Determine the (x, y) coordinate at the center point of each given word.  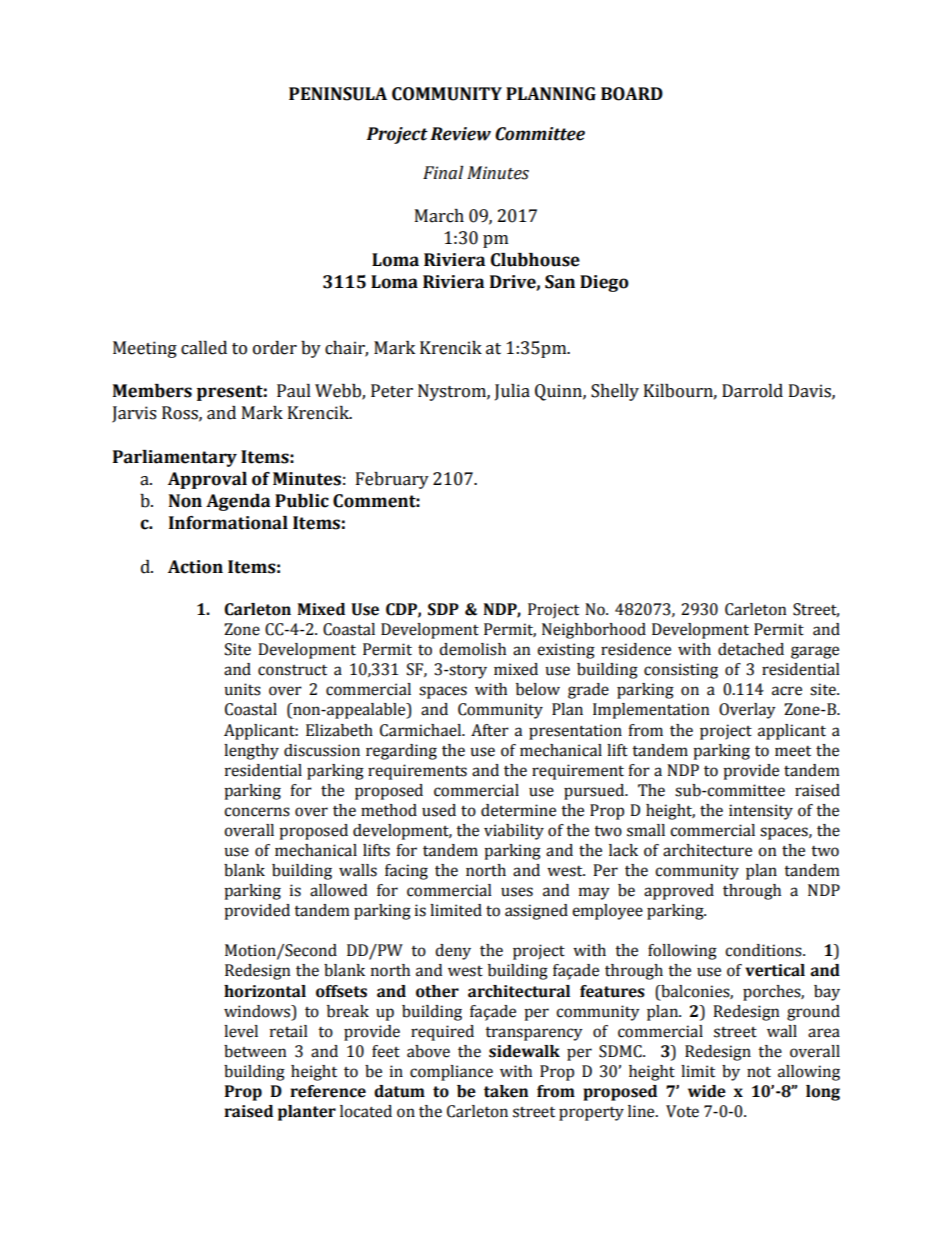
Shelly (615, 392)
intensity (761, 812)
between (255, 1051)
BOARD (632, 94)
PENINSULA (338, 94)
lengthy (251, 752)
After (490, 730)
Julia (512, 392)
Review (460, 134)
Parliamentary (175, 458)
